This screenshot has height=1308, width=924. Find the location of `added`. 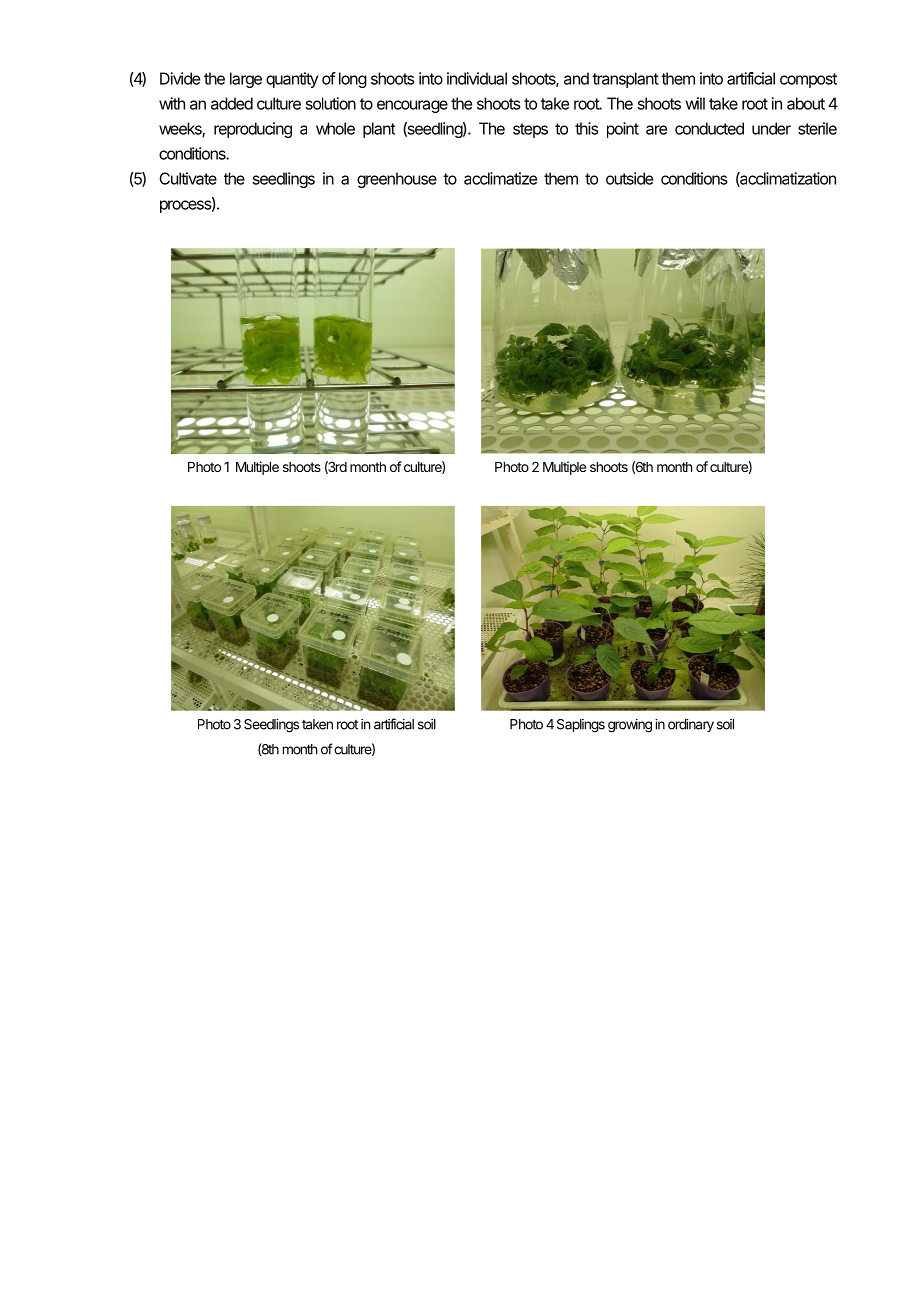

added is located at coordinates (232, 103).
